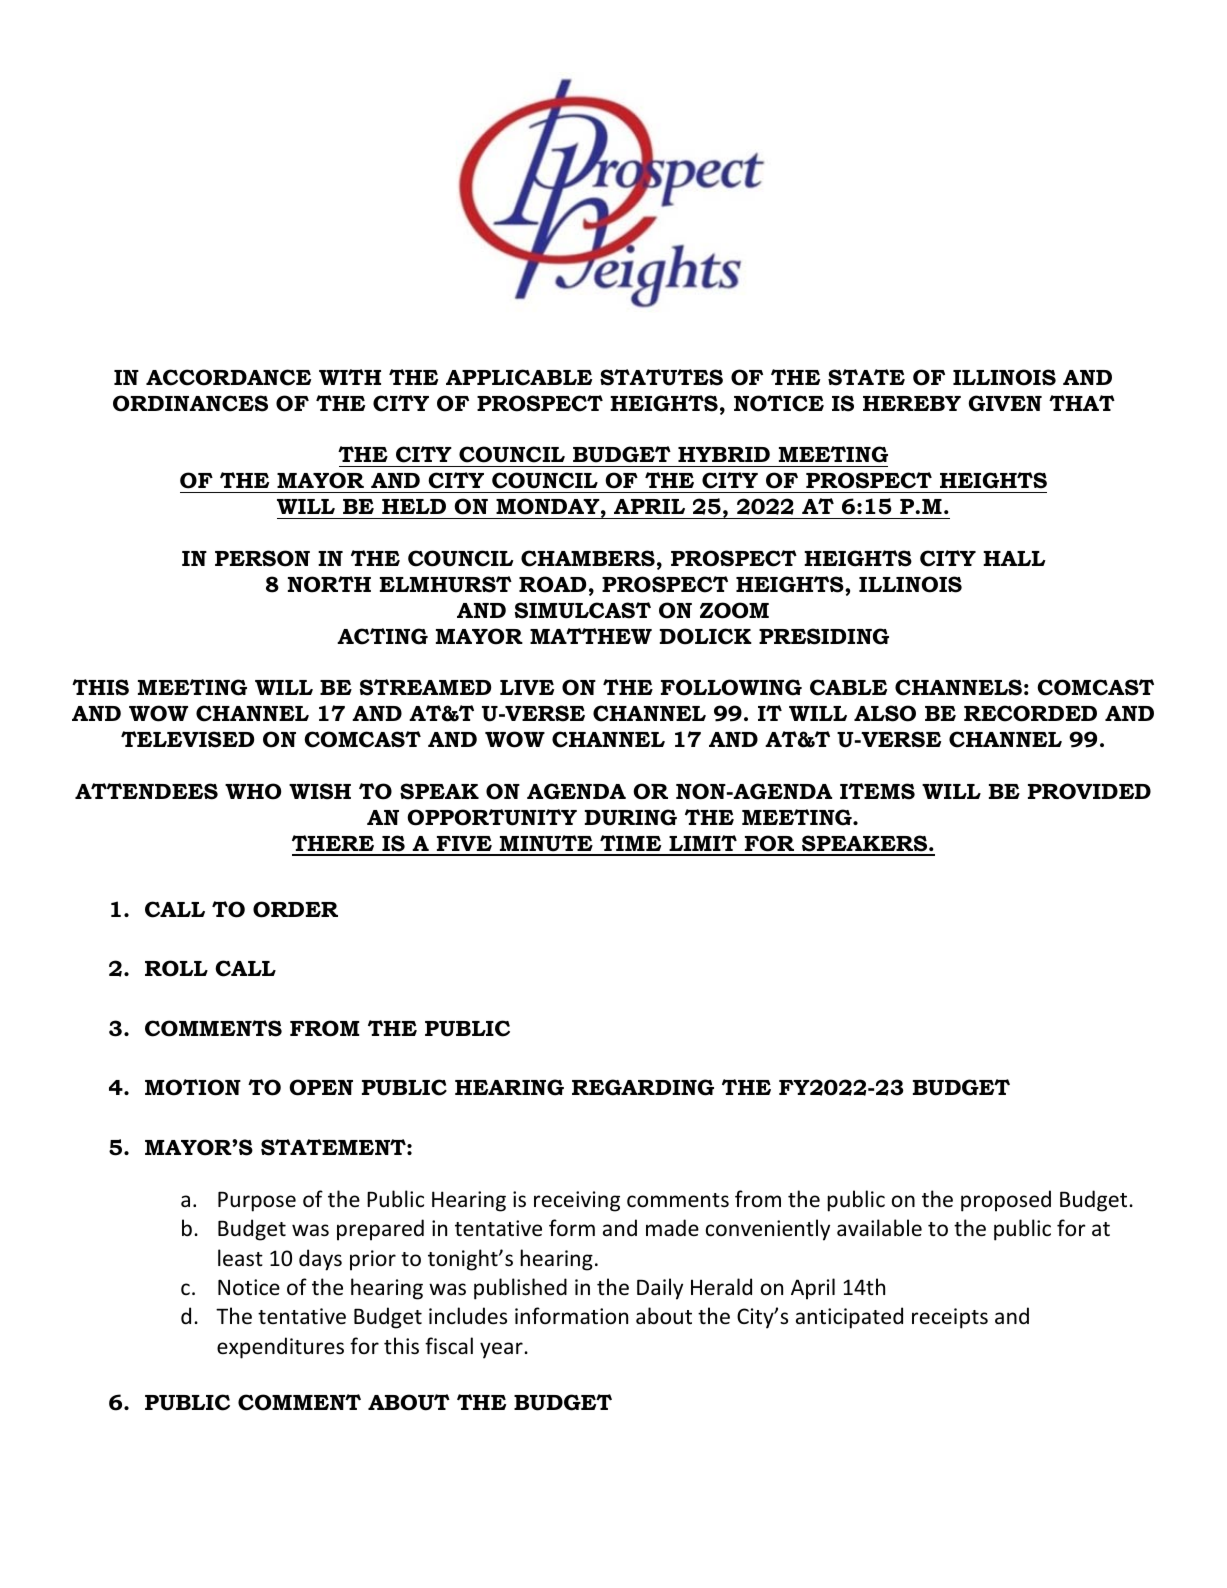  What do you see at coordinates (228, 377) in the page?
I see `ACCORDANCE` at bounding box center [228, 377].
